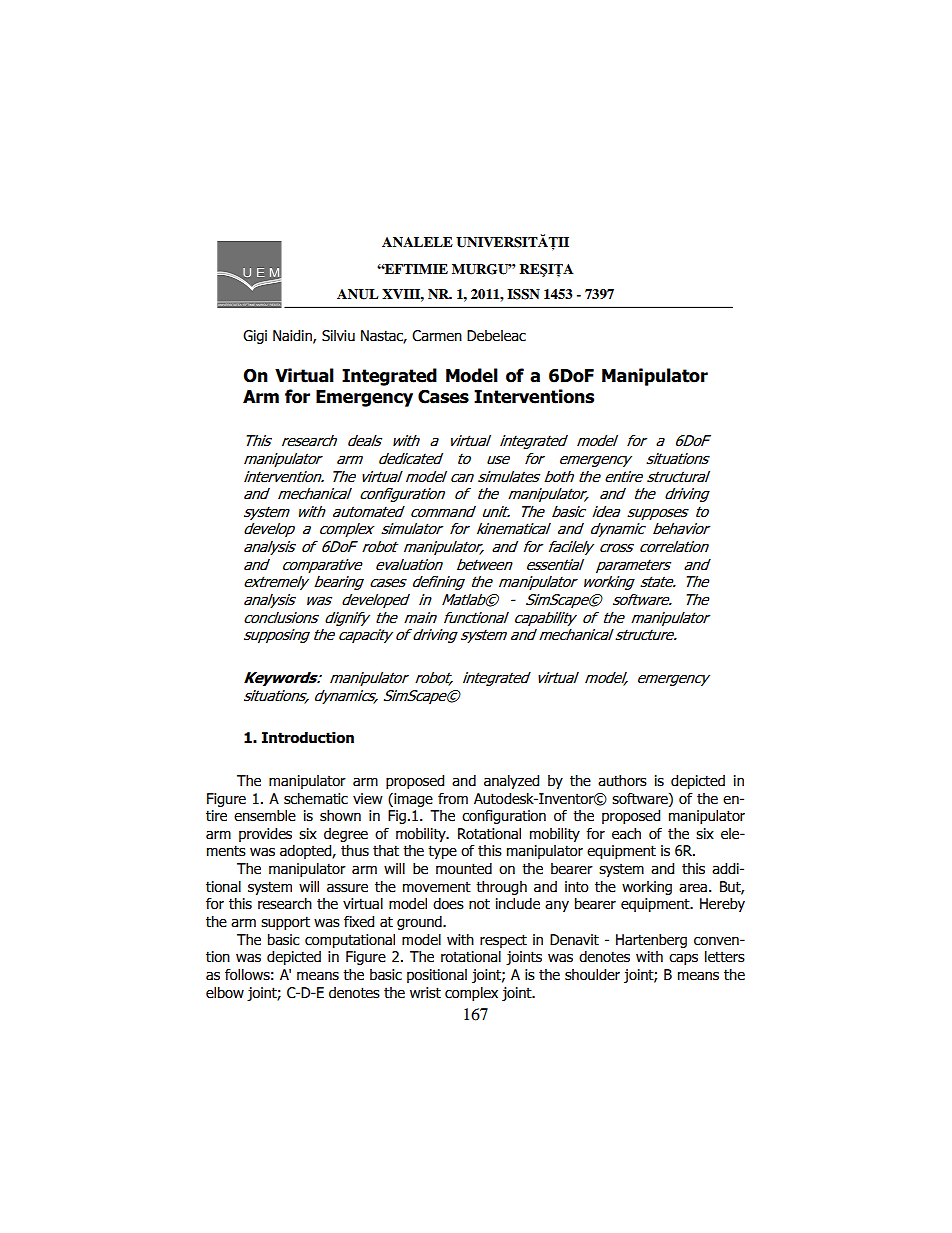 The height and width of the screenshot is (1233, 952). I want to click on from, so click(453, 799).
